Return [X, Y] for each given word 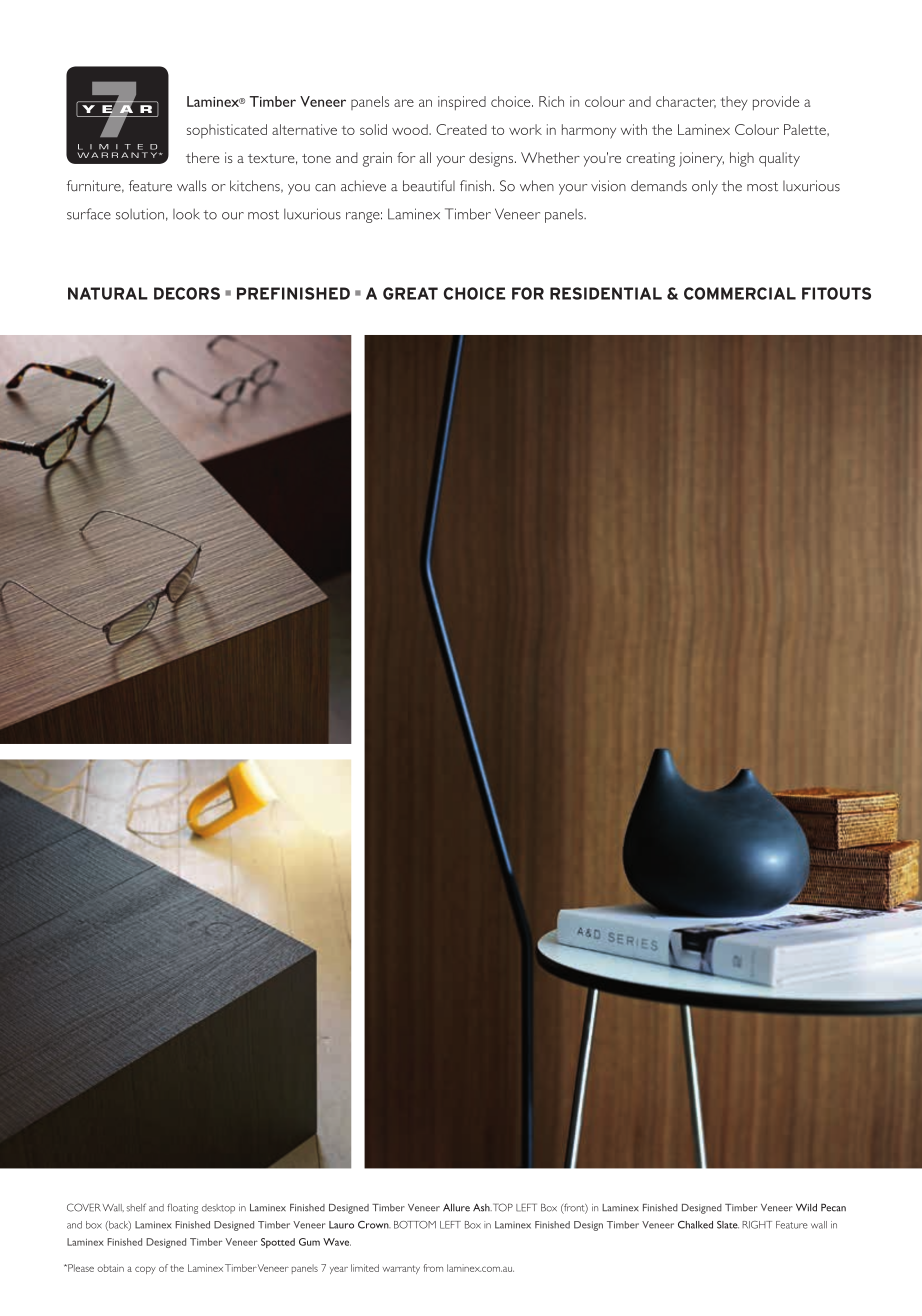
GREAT [410, 293]
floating [182, 1208]
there [203, 157]
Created [461, 129]
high [742, 159]
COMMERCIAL [740, 293]
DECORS [187, 293]
